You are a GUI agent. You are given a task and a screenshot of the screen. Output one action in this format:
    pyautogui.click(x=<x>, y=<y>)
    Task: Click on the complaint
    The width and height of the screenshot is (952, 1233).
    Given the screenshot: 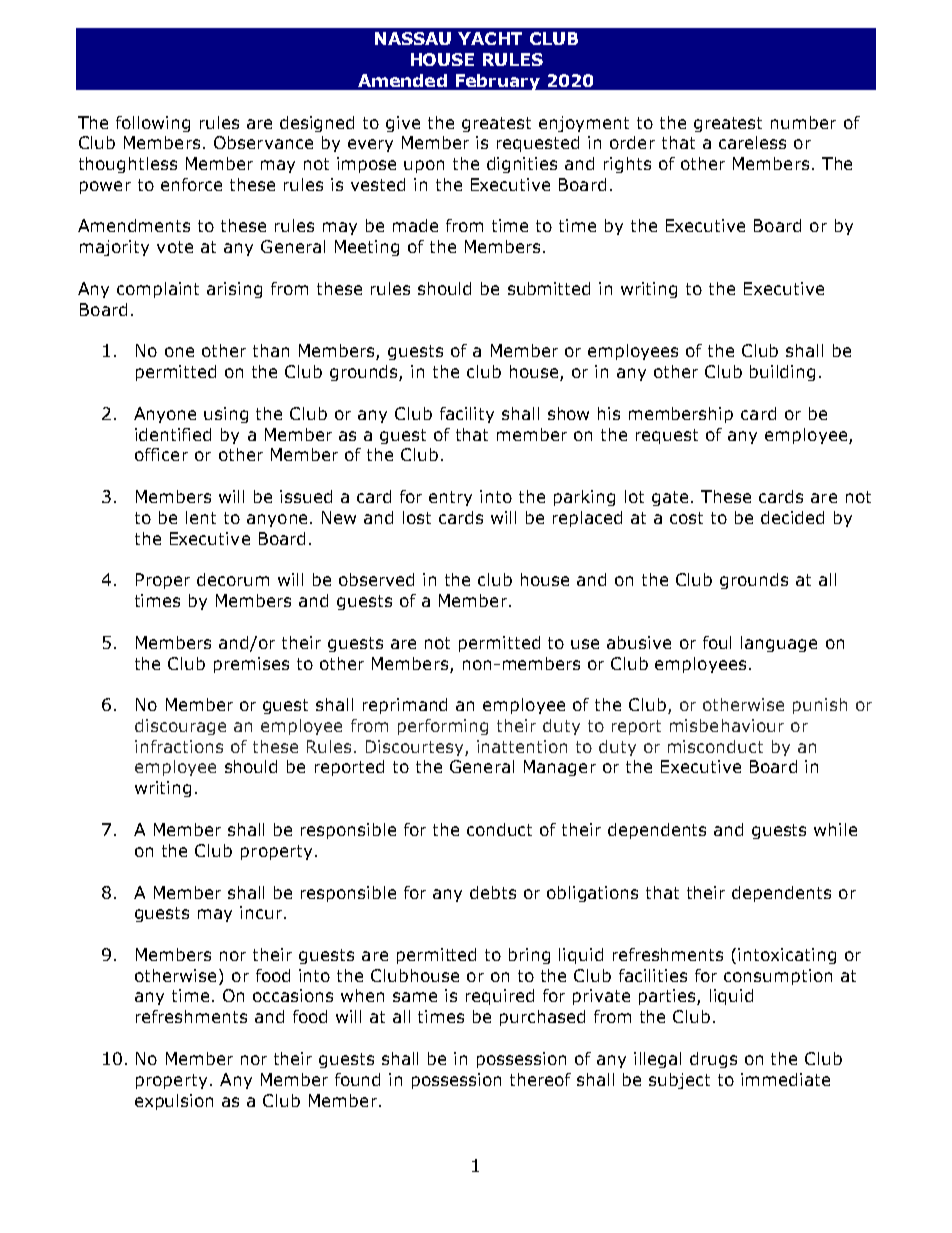 What is the action you would take?
    pyautogui.click(x=158, y=290)
